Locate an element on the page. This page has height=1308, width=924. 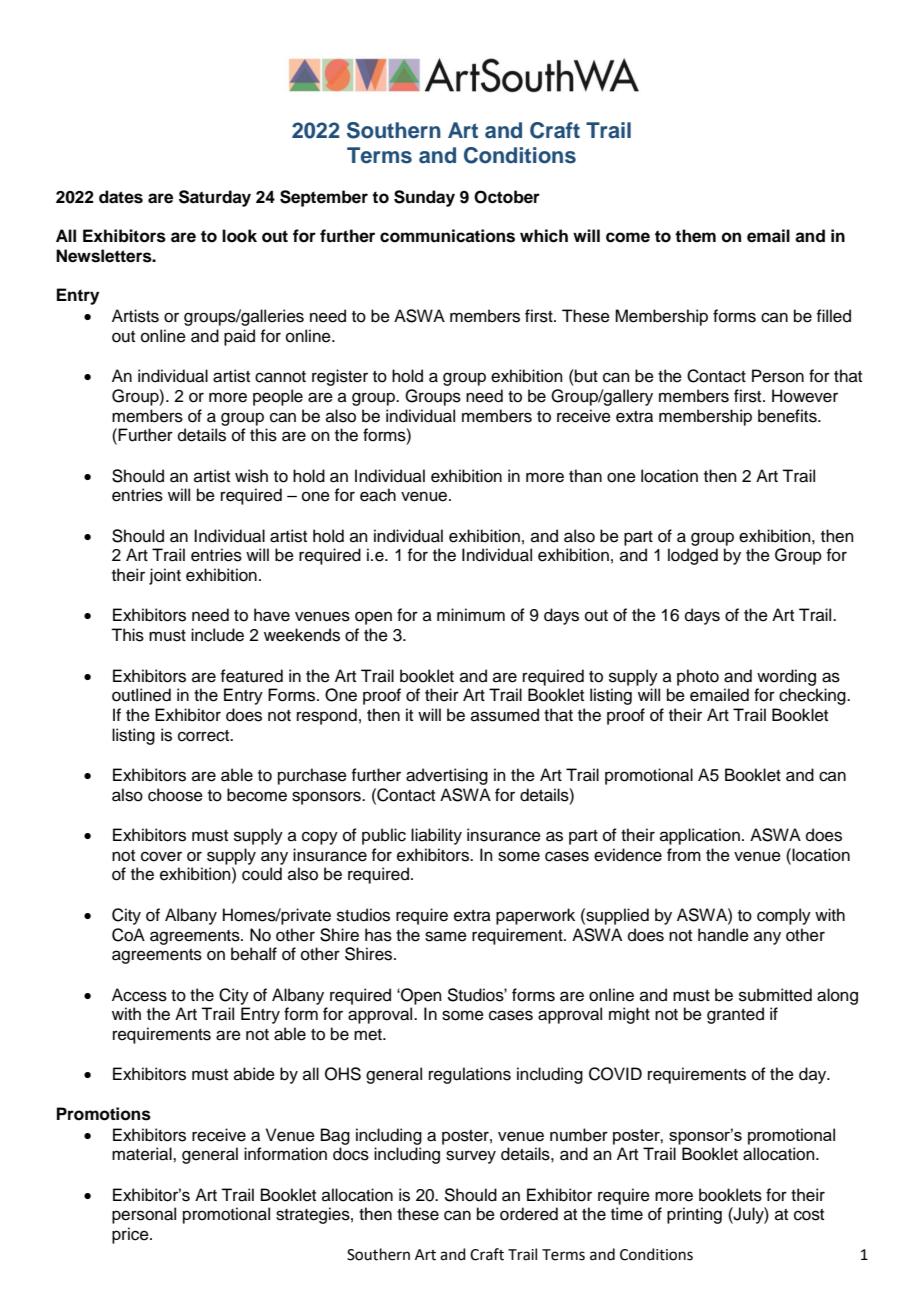
communications is located at coordinates (447, 236).
